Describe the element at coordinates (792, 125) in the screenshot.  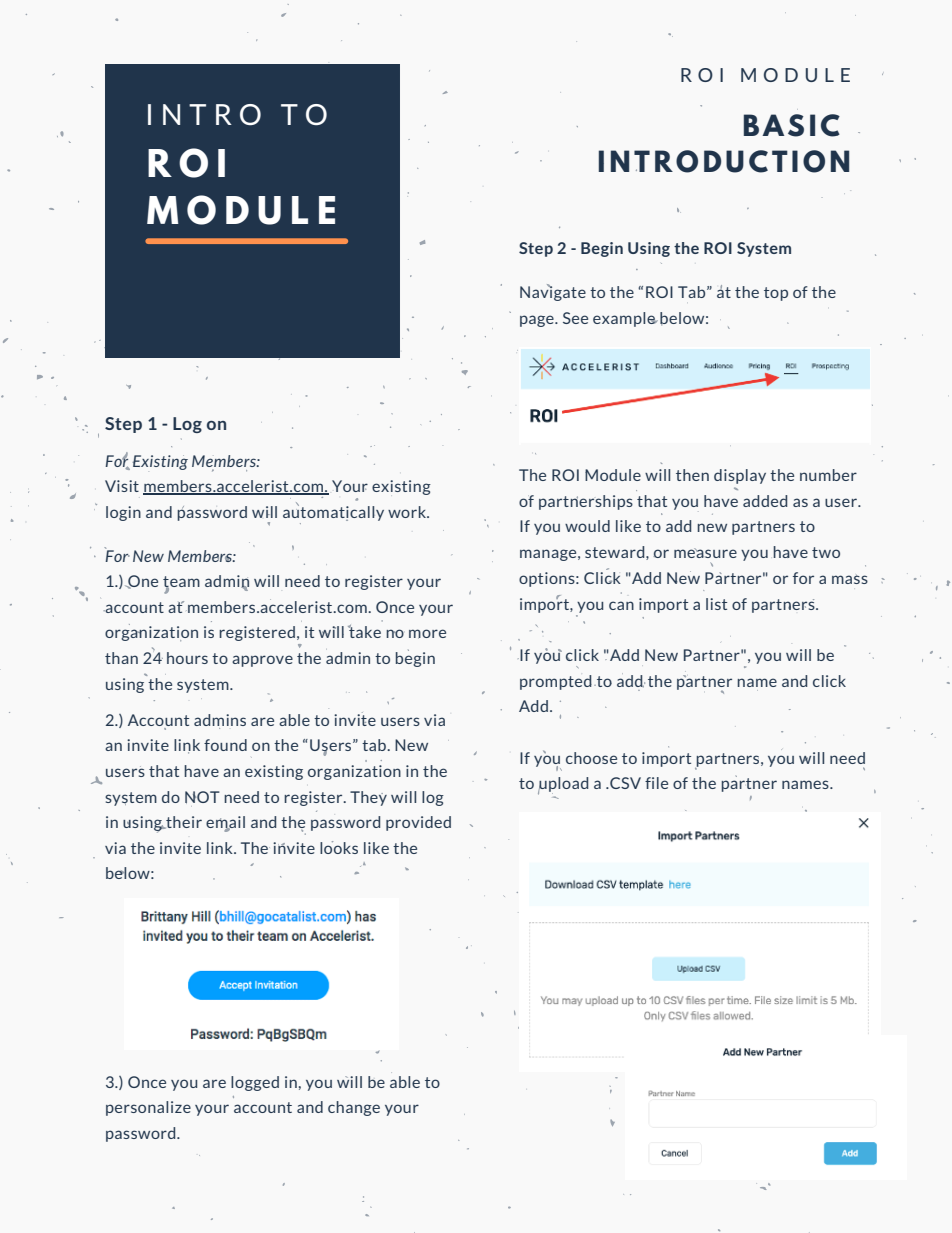
I see `BASIC` at that location.
